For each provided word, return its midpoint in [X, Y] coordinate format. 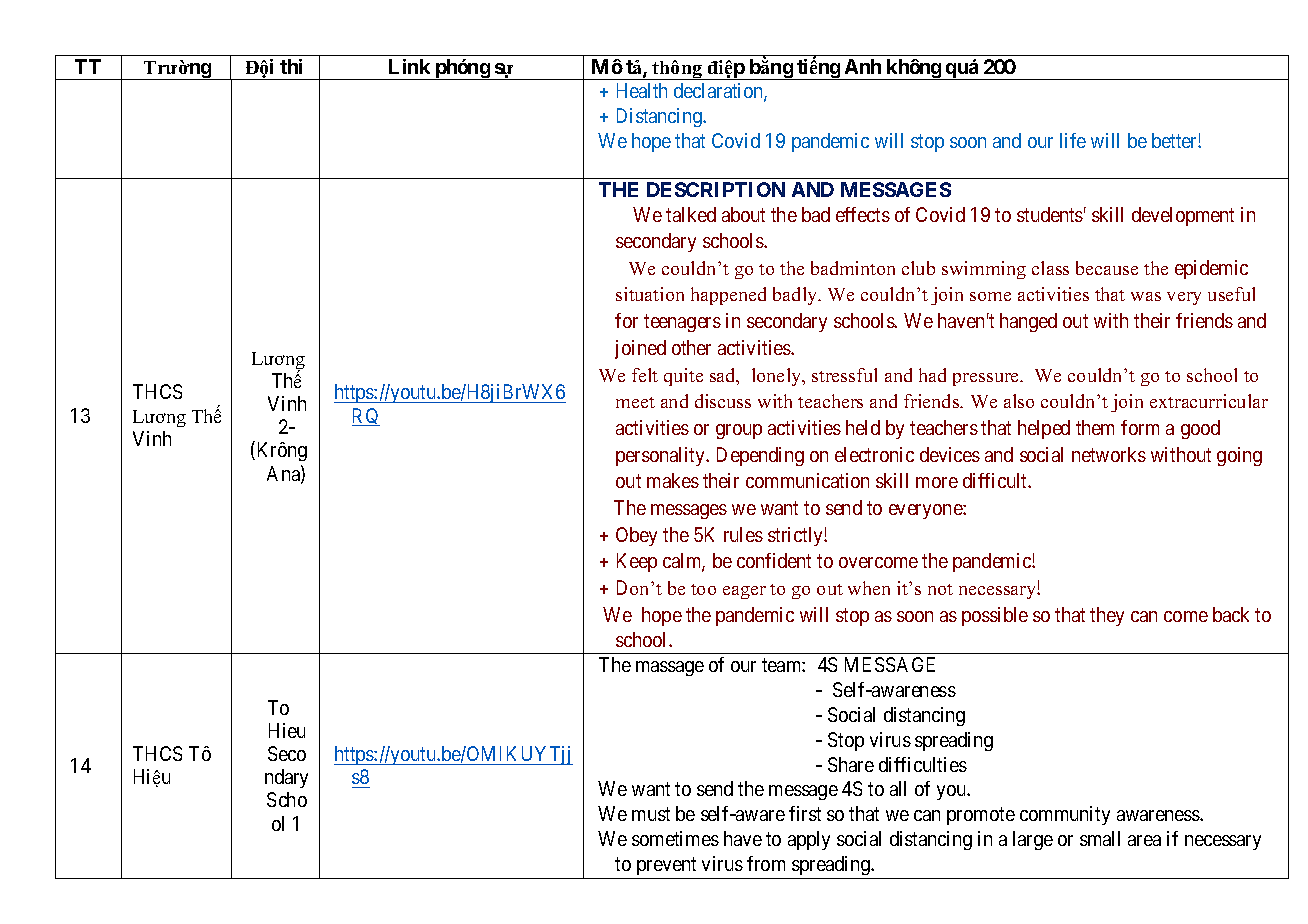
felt [645, 375]
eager [744, 592]
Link [409, 66]
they [1107, 616]
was [1146, 296]
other [691, 347]
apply [809, 840]
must [651, 814]
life [1073, 140]
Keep [637, 562]
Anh [863, 66]
